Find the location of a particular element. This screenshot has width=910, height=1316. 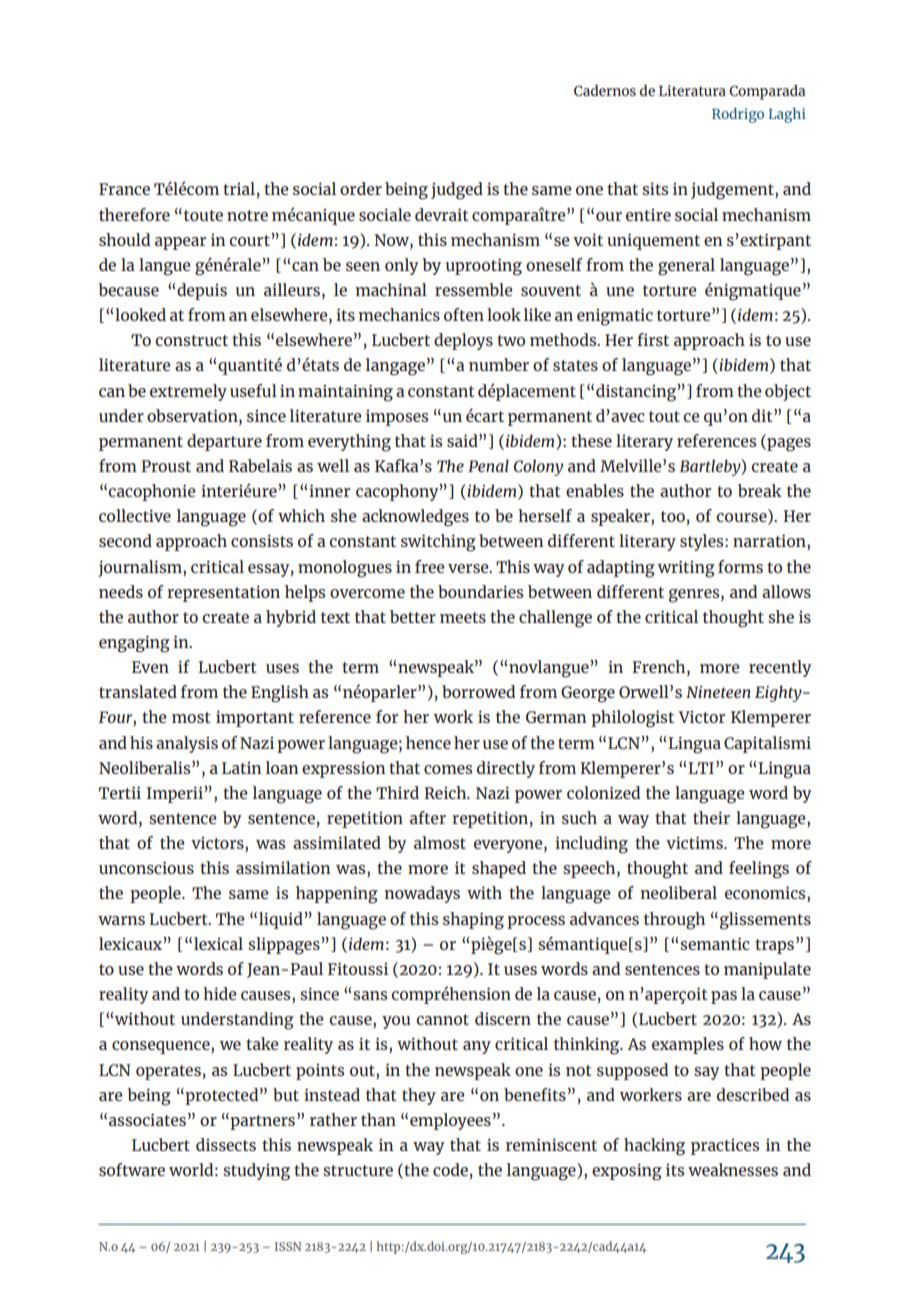

Rodrigo is located at coordinates (738, 115).
